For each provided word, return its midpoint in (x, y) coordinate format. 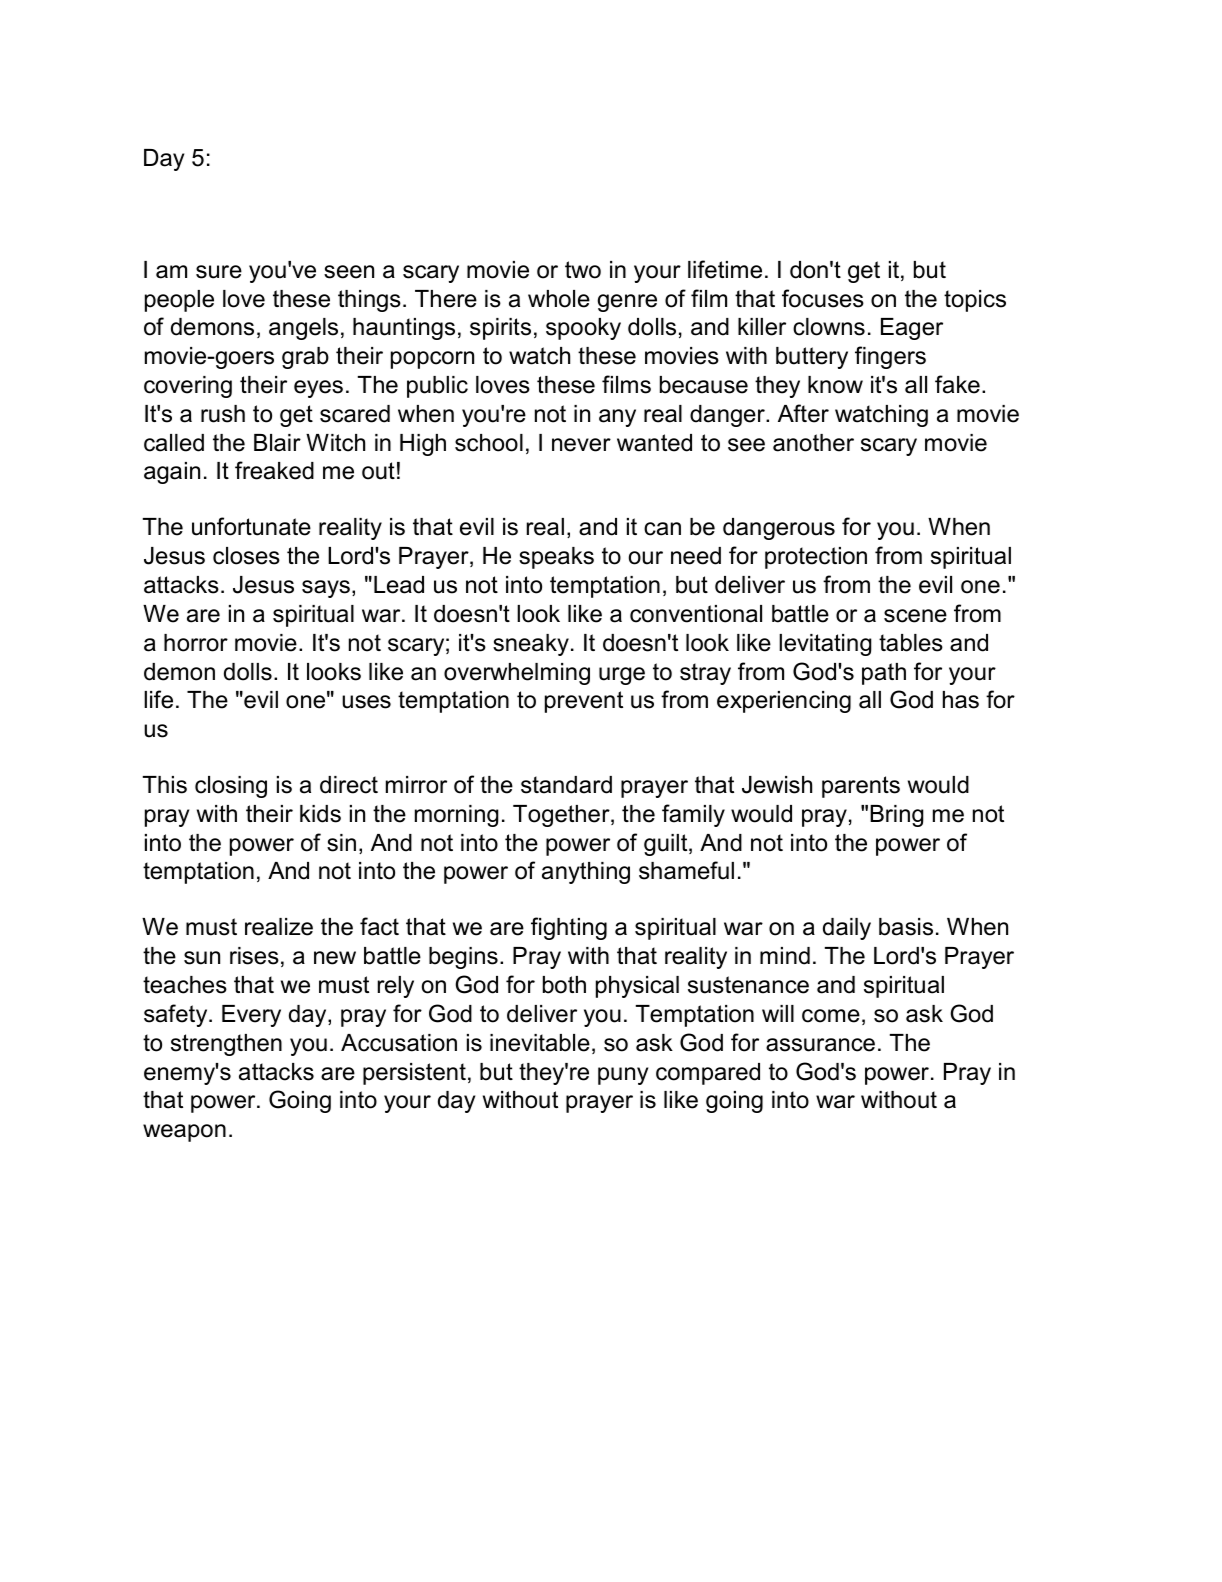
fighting (569, 928)
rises (254, 956)
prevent (584, 702)
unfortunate (251, 526)
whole (559, 299)
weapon (184, 1133)
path (884, 674)
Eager (912, 329)
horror (196, 643)
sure (219, 272)
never (581, 445)
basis (906, 927)
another (813, 443)
